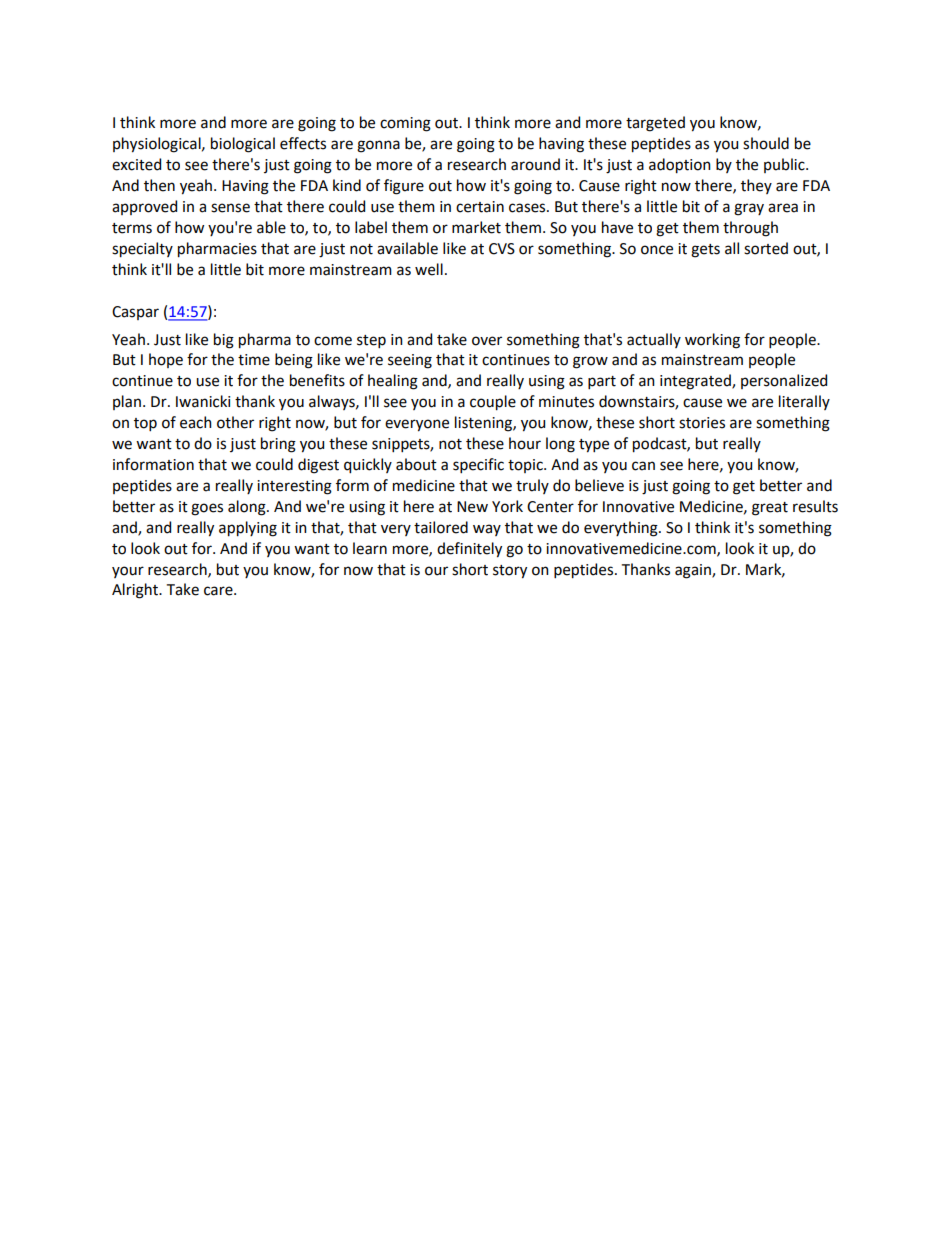 The height and width of the screenshot is (1233, 952). Describe the element at coordinates (243, 145) in the screenshot. I see `biological` at that location.
